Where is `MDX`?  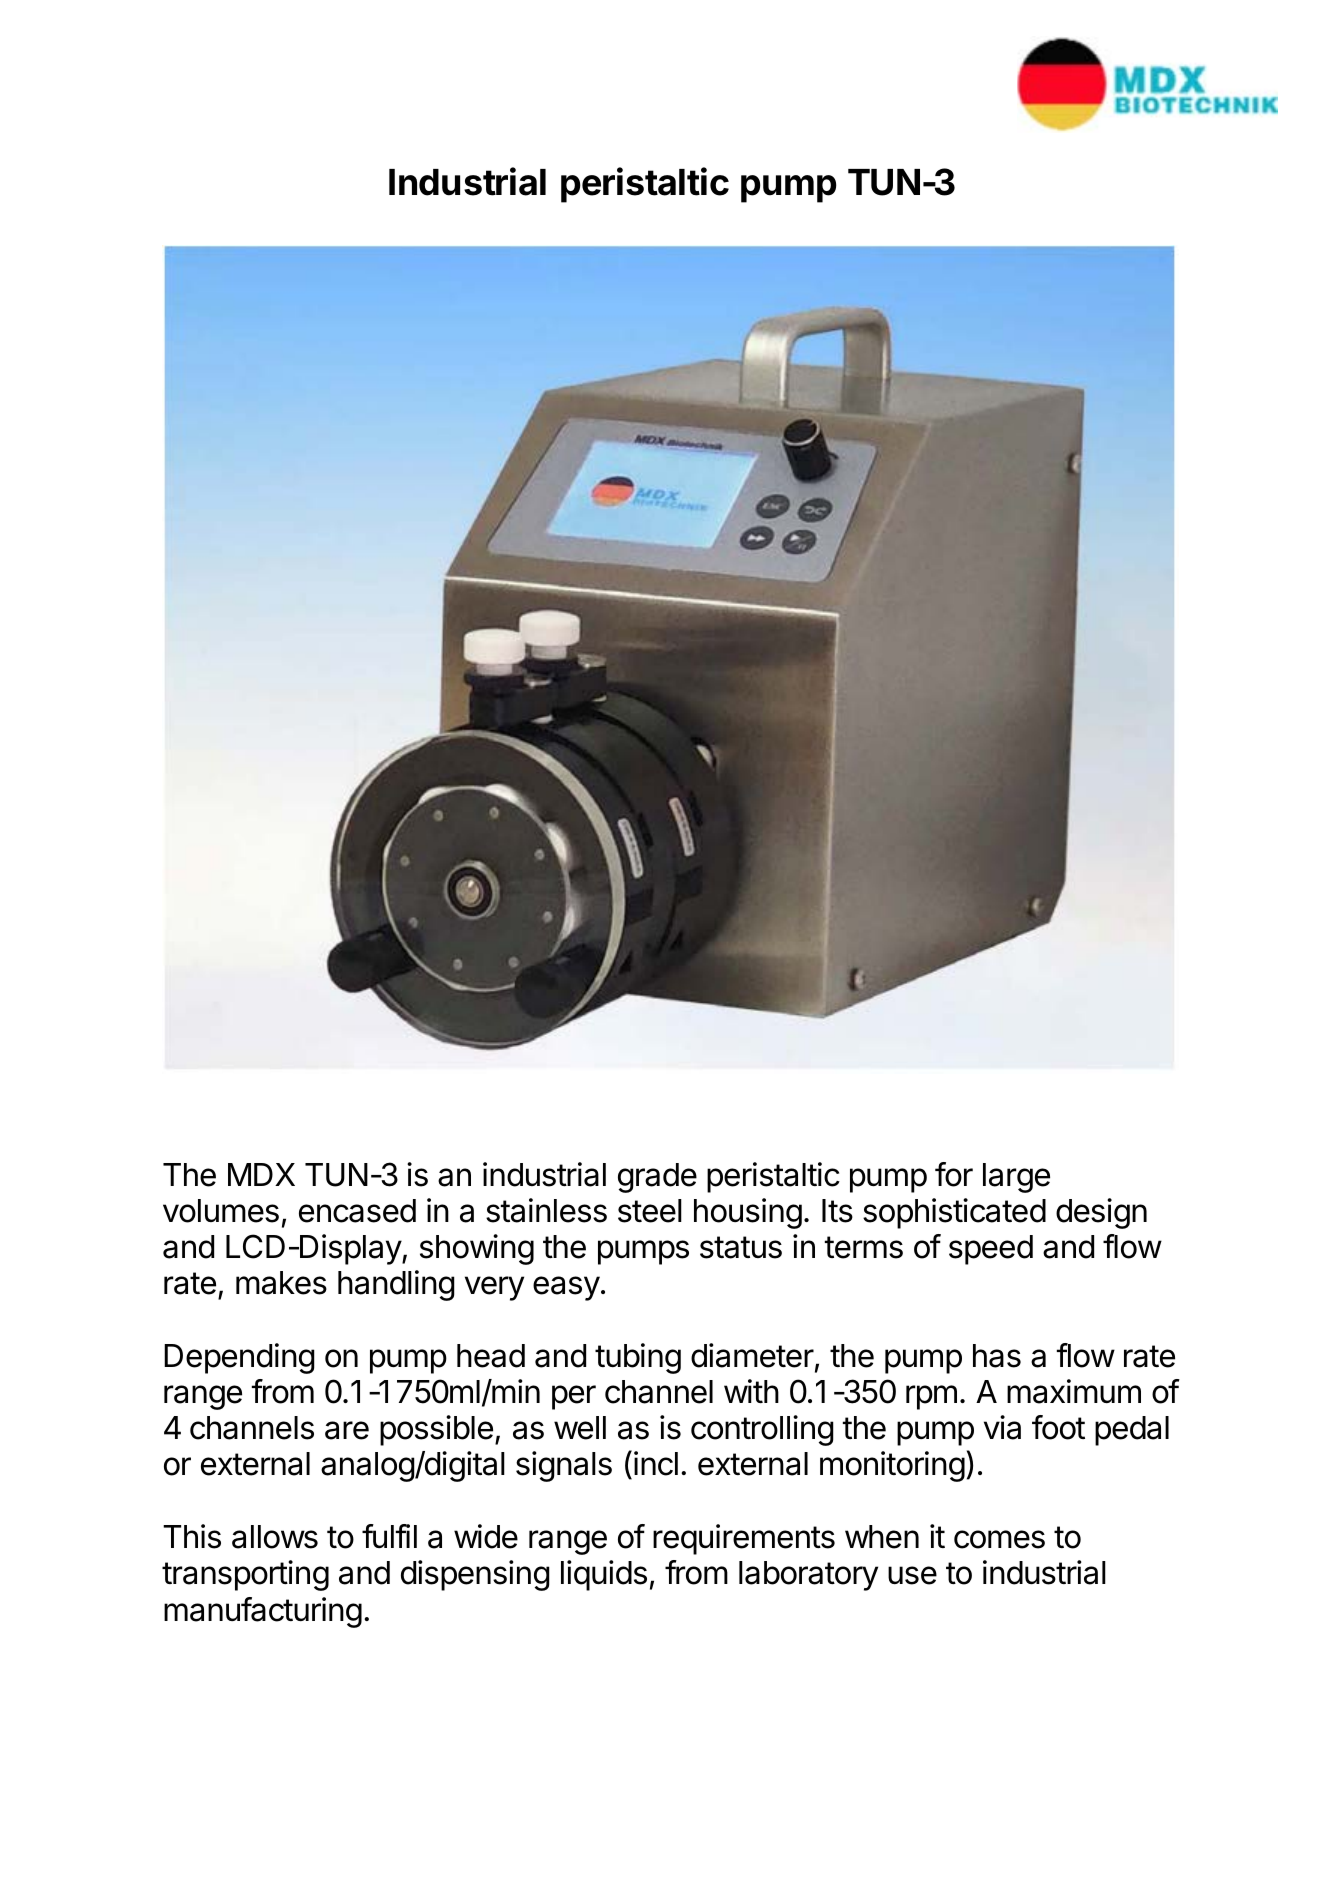
MDX is located at coordinates (261, 1174).
